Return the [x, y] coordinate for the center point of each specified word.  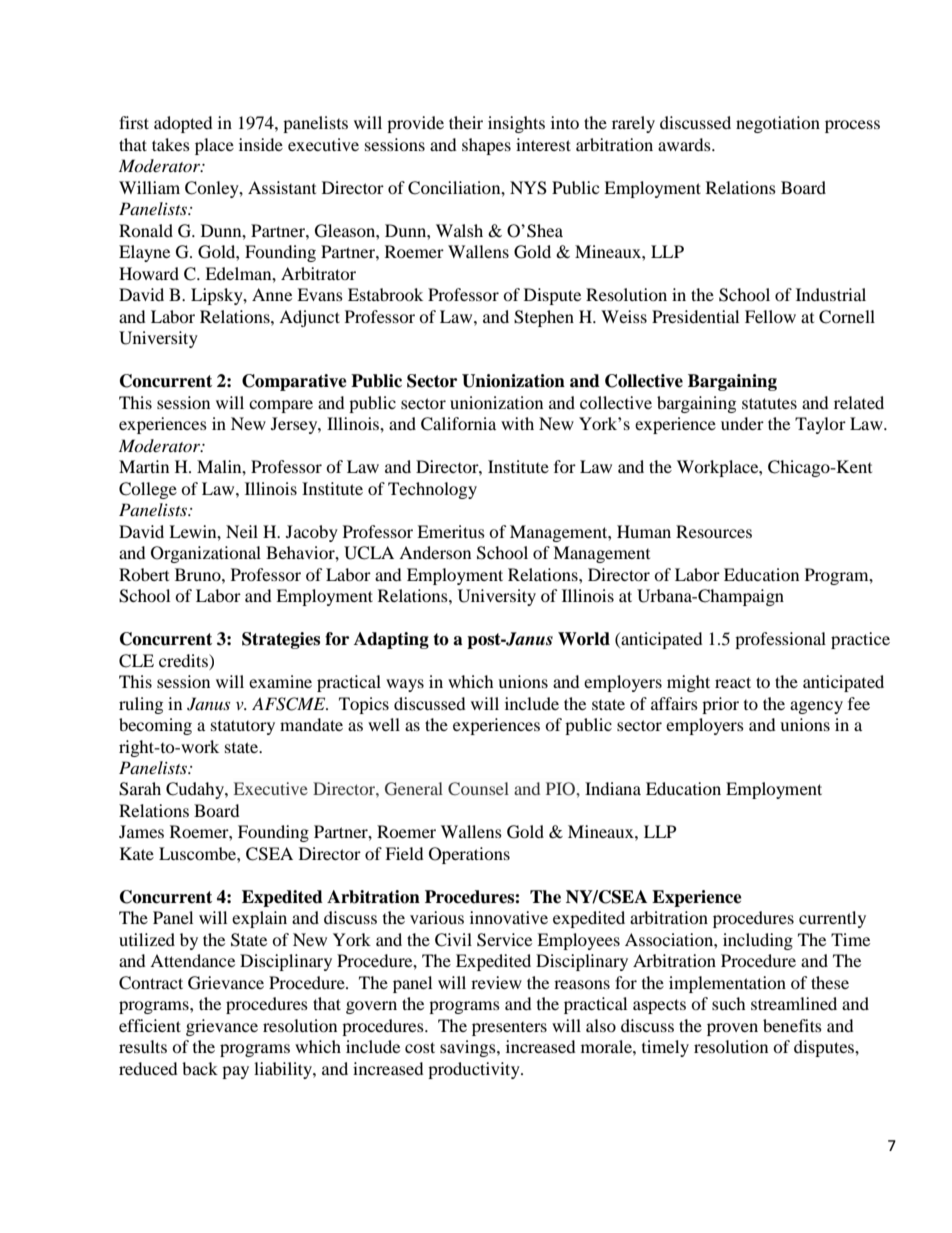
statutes [769, 403]
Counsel [478, 789]
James [141, 831]
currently [832, 919]
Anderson [435, 552]
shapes [486, 146]
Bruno [199, 574]
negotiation [778, 124]
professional [780, 640]
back [200, 1068]
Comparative [294, 382]
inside [261, 144]
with [517, 423]
